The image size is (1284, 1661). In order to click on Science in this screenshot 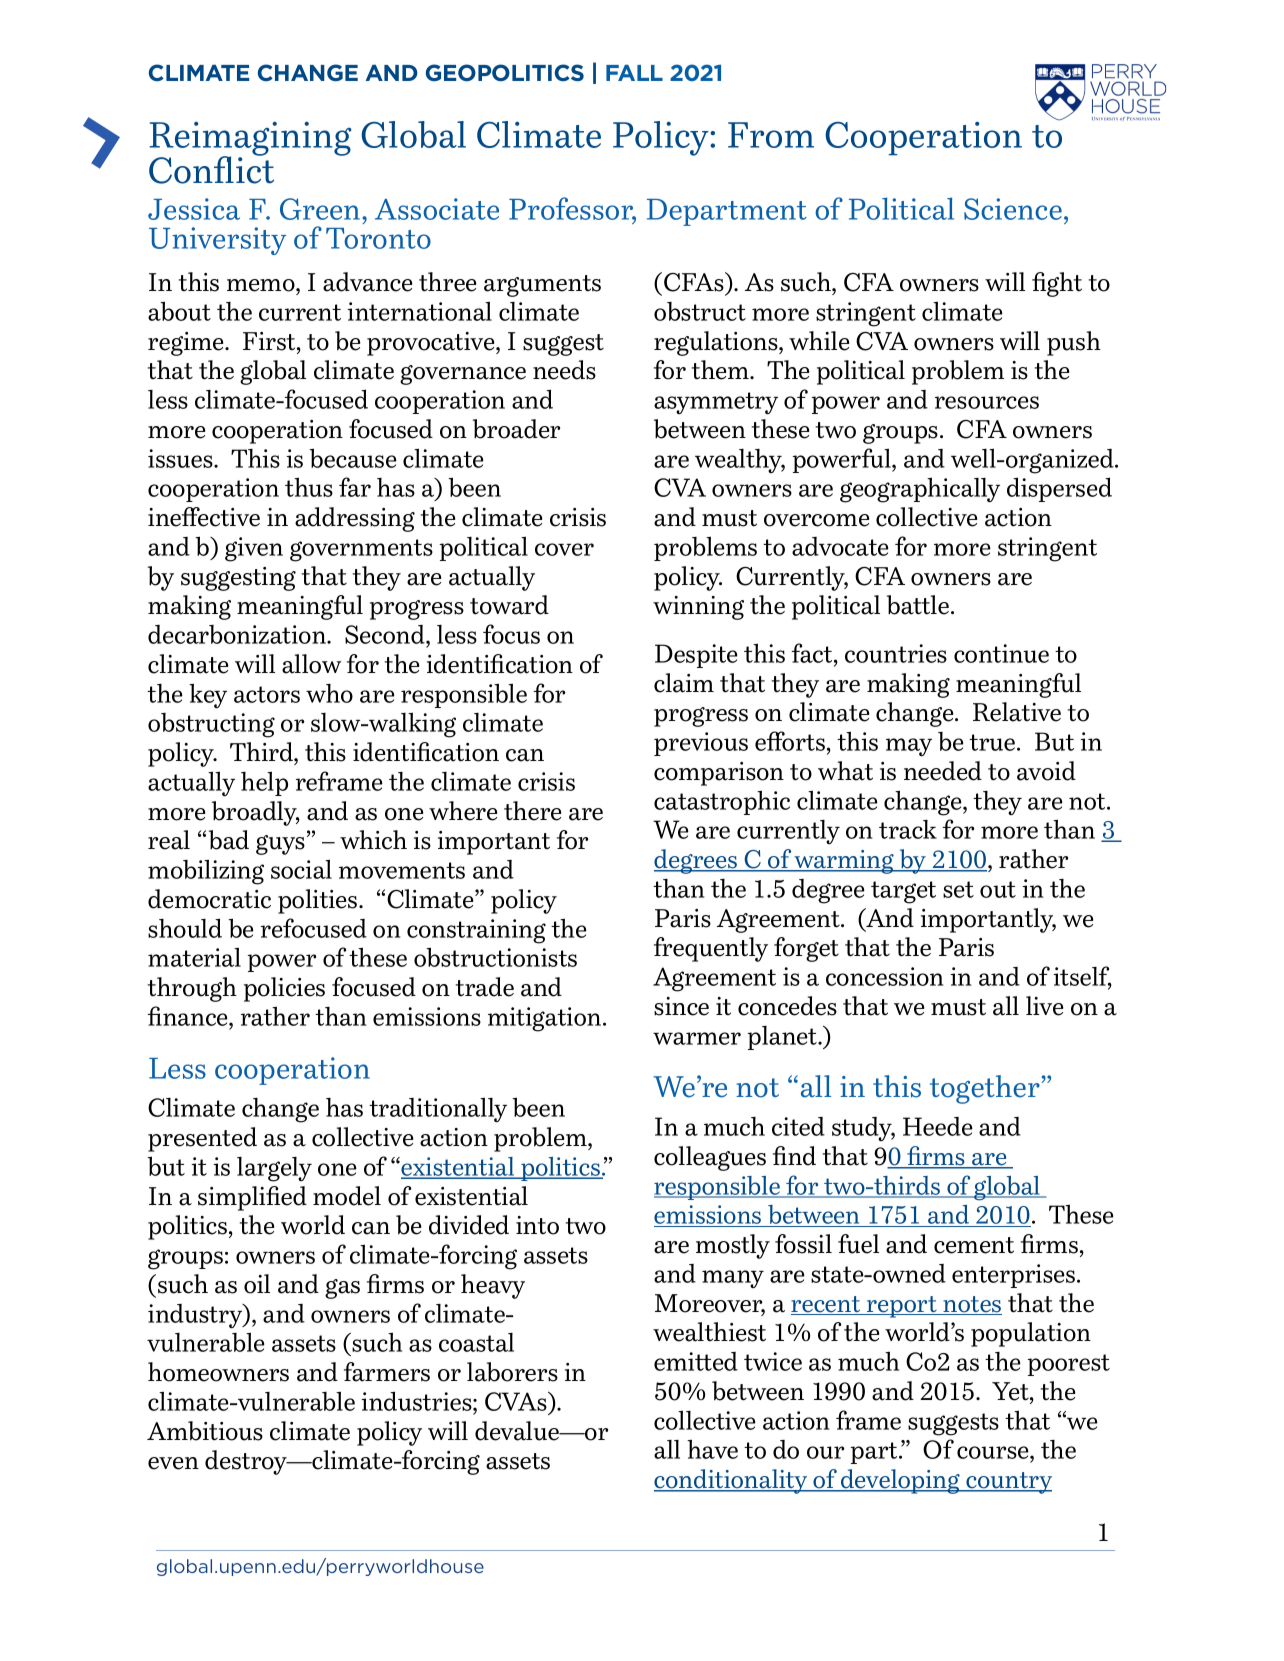, I will do `click(1013, 209)`.
